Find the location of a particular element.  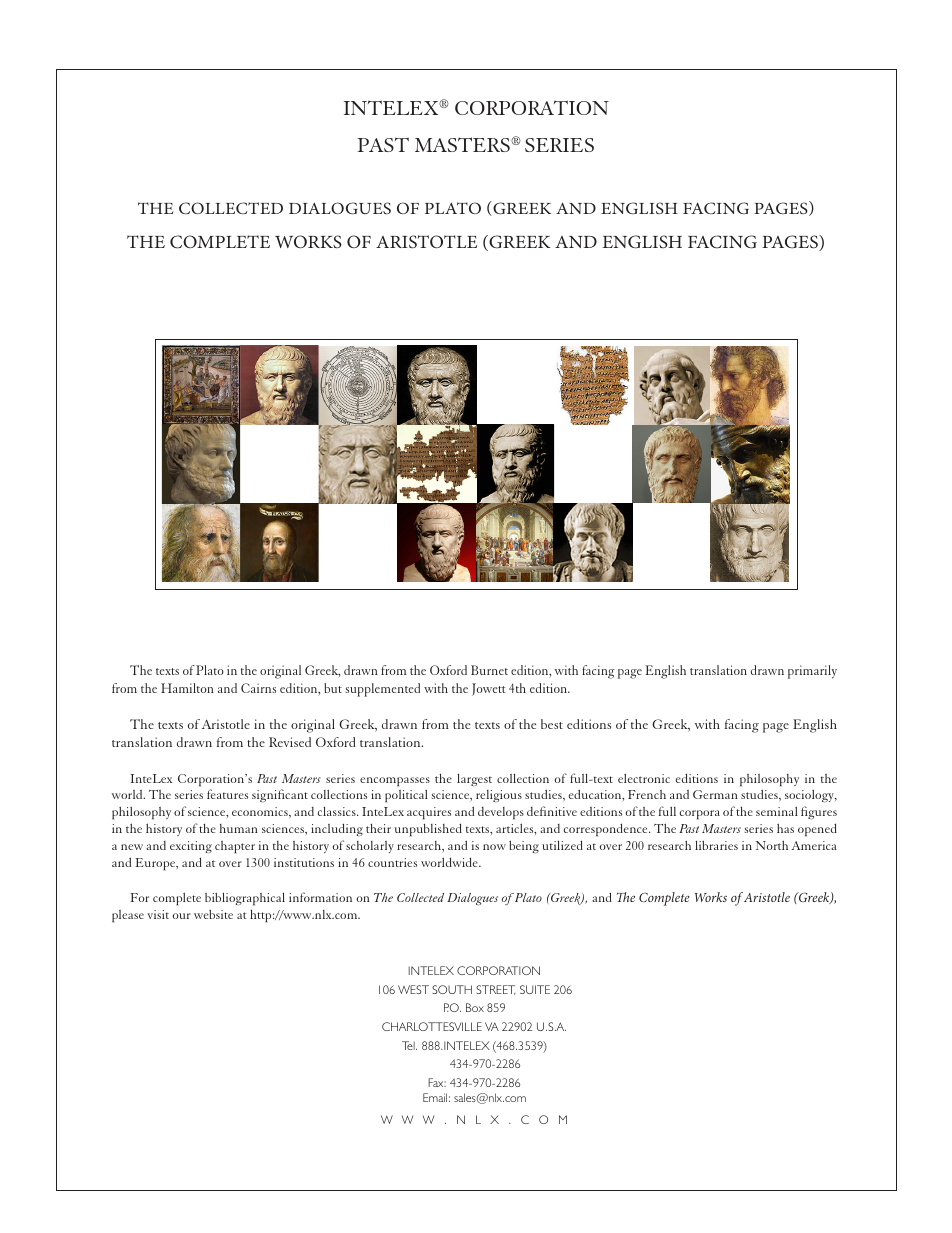

largest is located at coordinates (474, 780).
